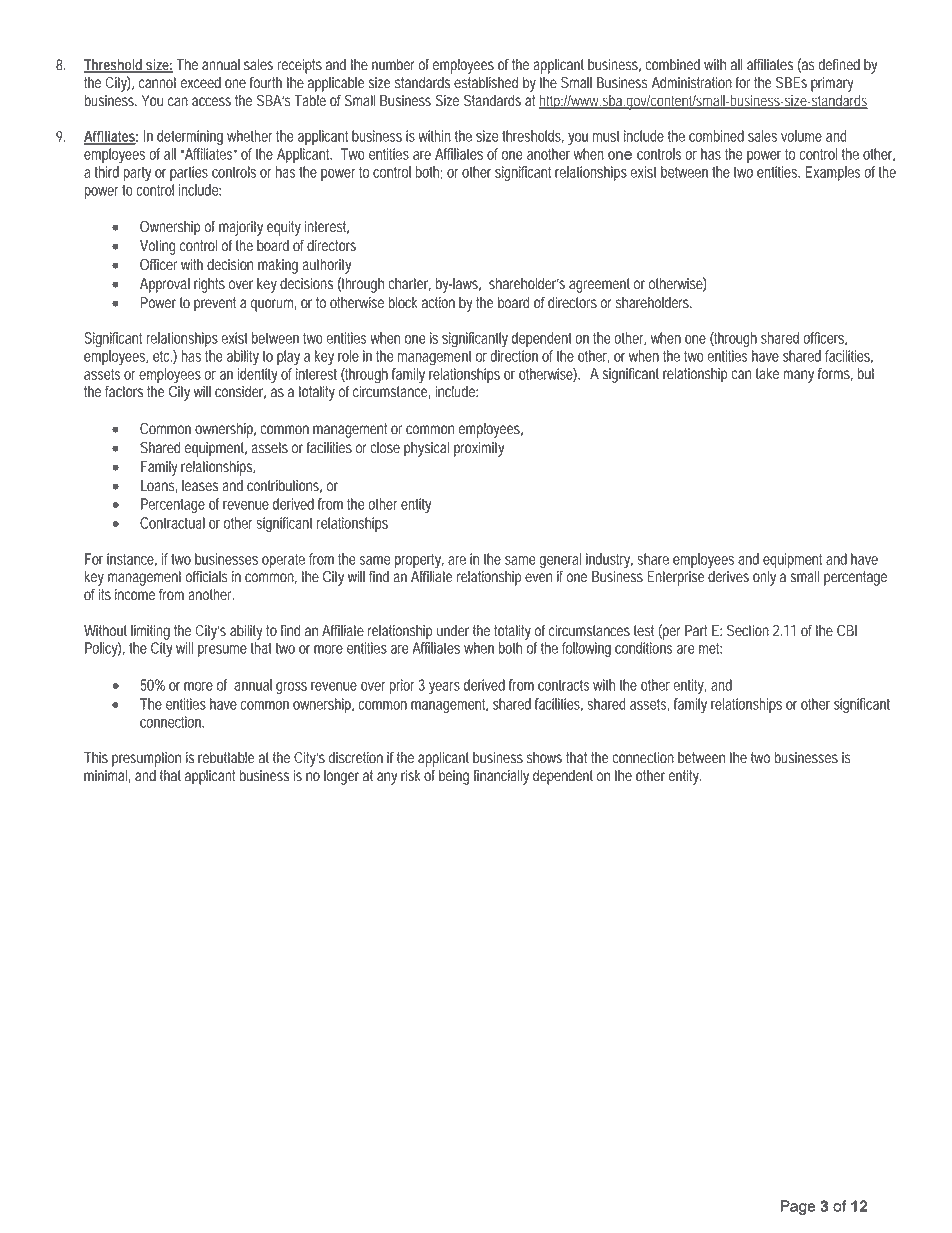  What do you see at coordinates (479, 449) in the page?
I see `proximity` at bounding box center [479, 449].
